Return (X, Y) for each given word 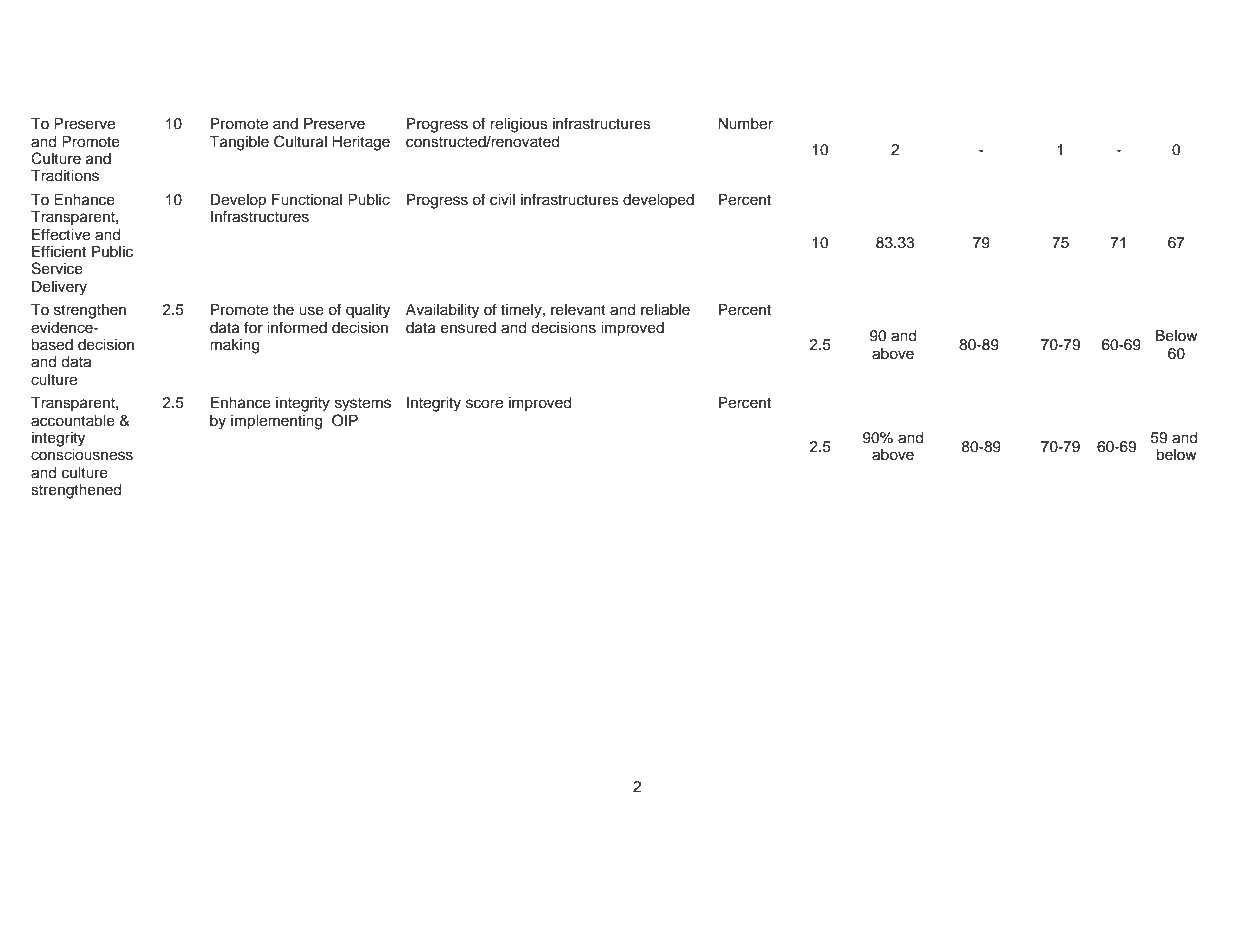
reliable (665, 310)
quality (368, 311)
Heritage (361, 143)
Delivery (59, 288)
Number (745, 124)
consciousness (82, 455)
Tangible (239, 143)
